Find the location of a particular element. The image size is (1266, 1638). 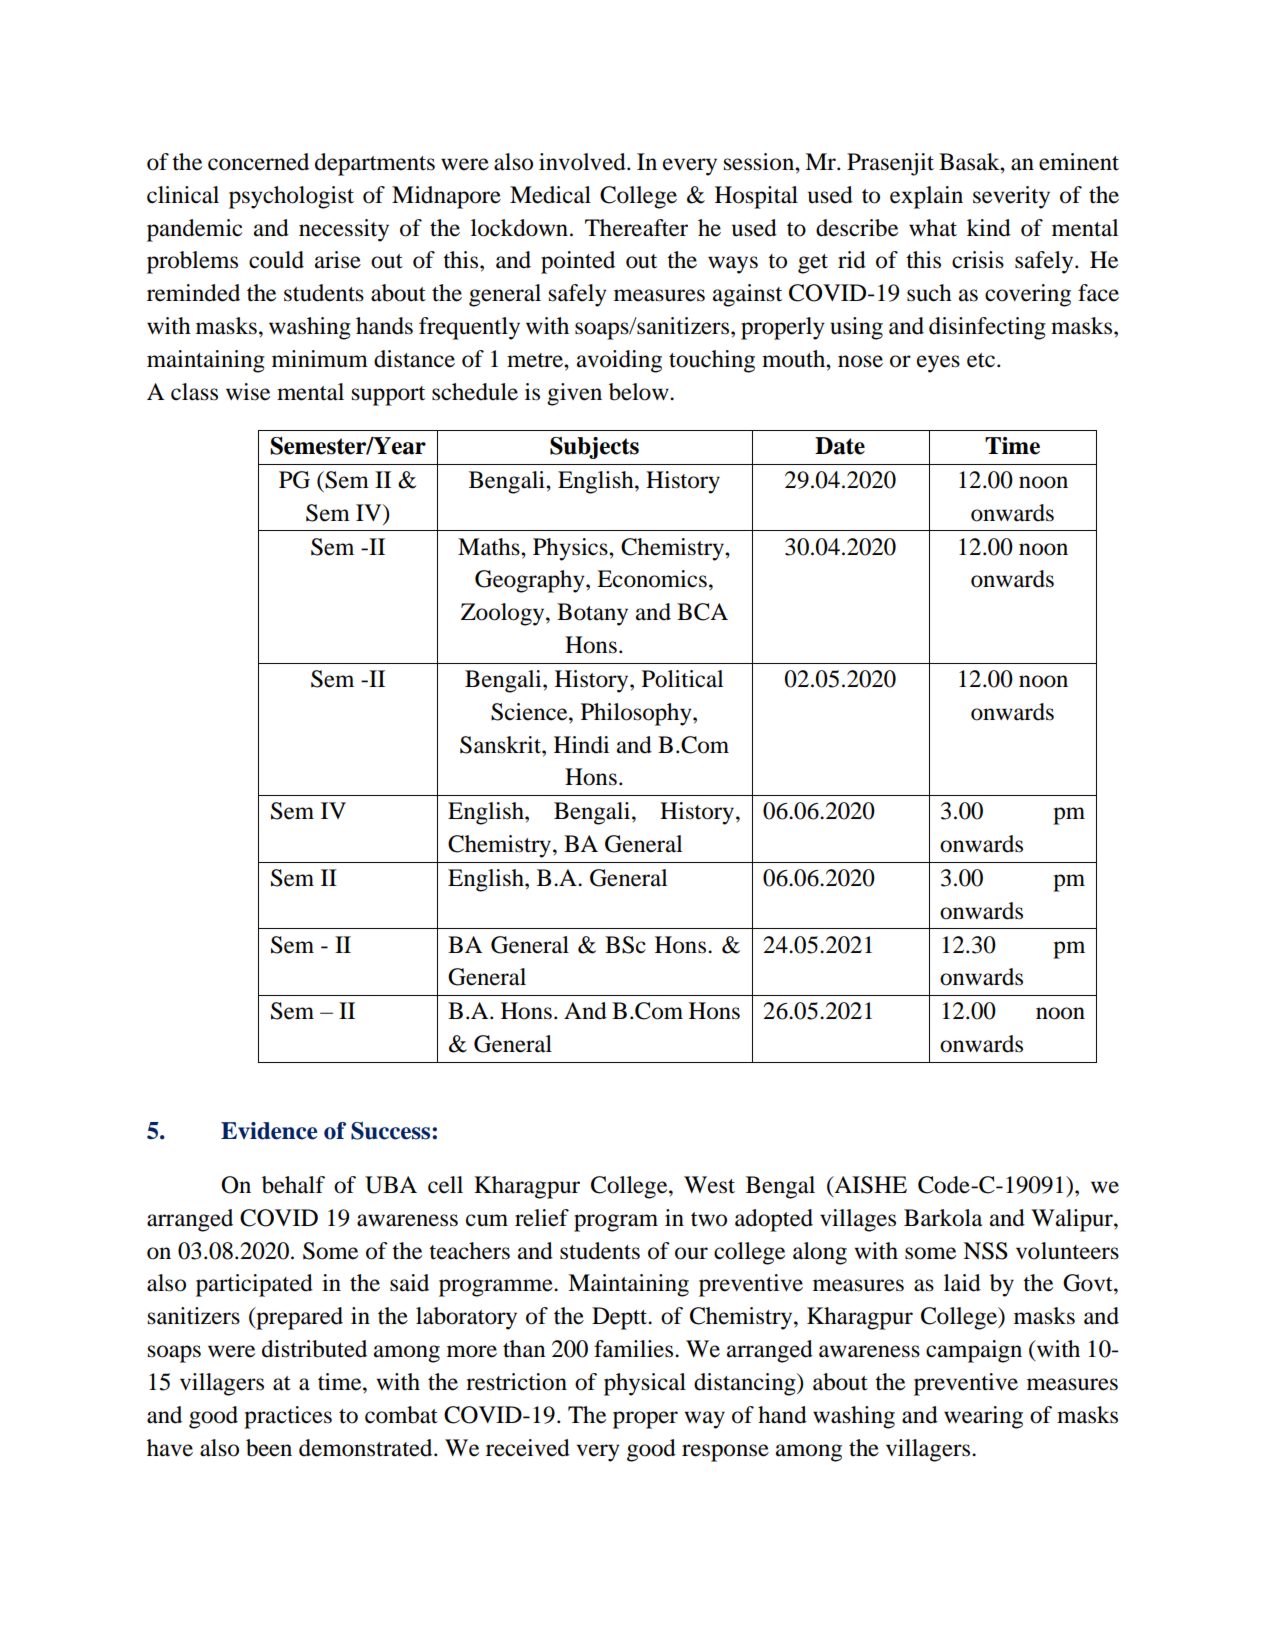

Economics is located at coordinates (652, 579).
